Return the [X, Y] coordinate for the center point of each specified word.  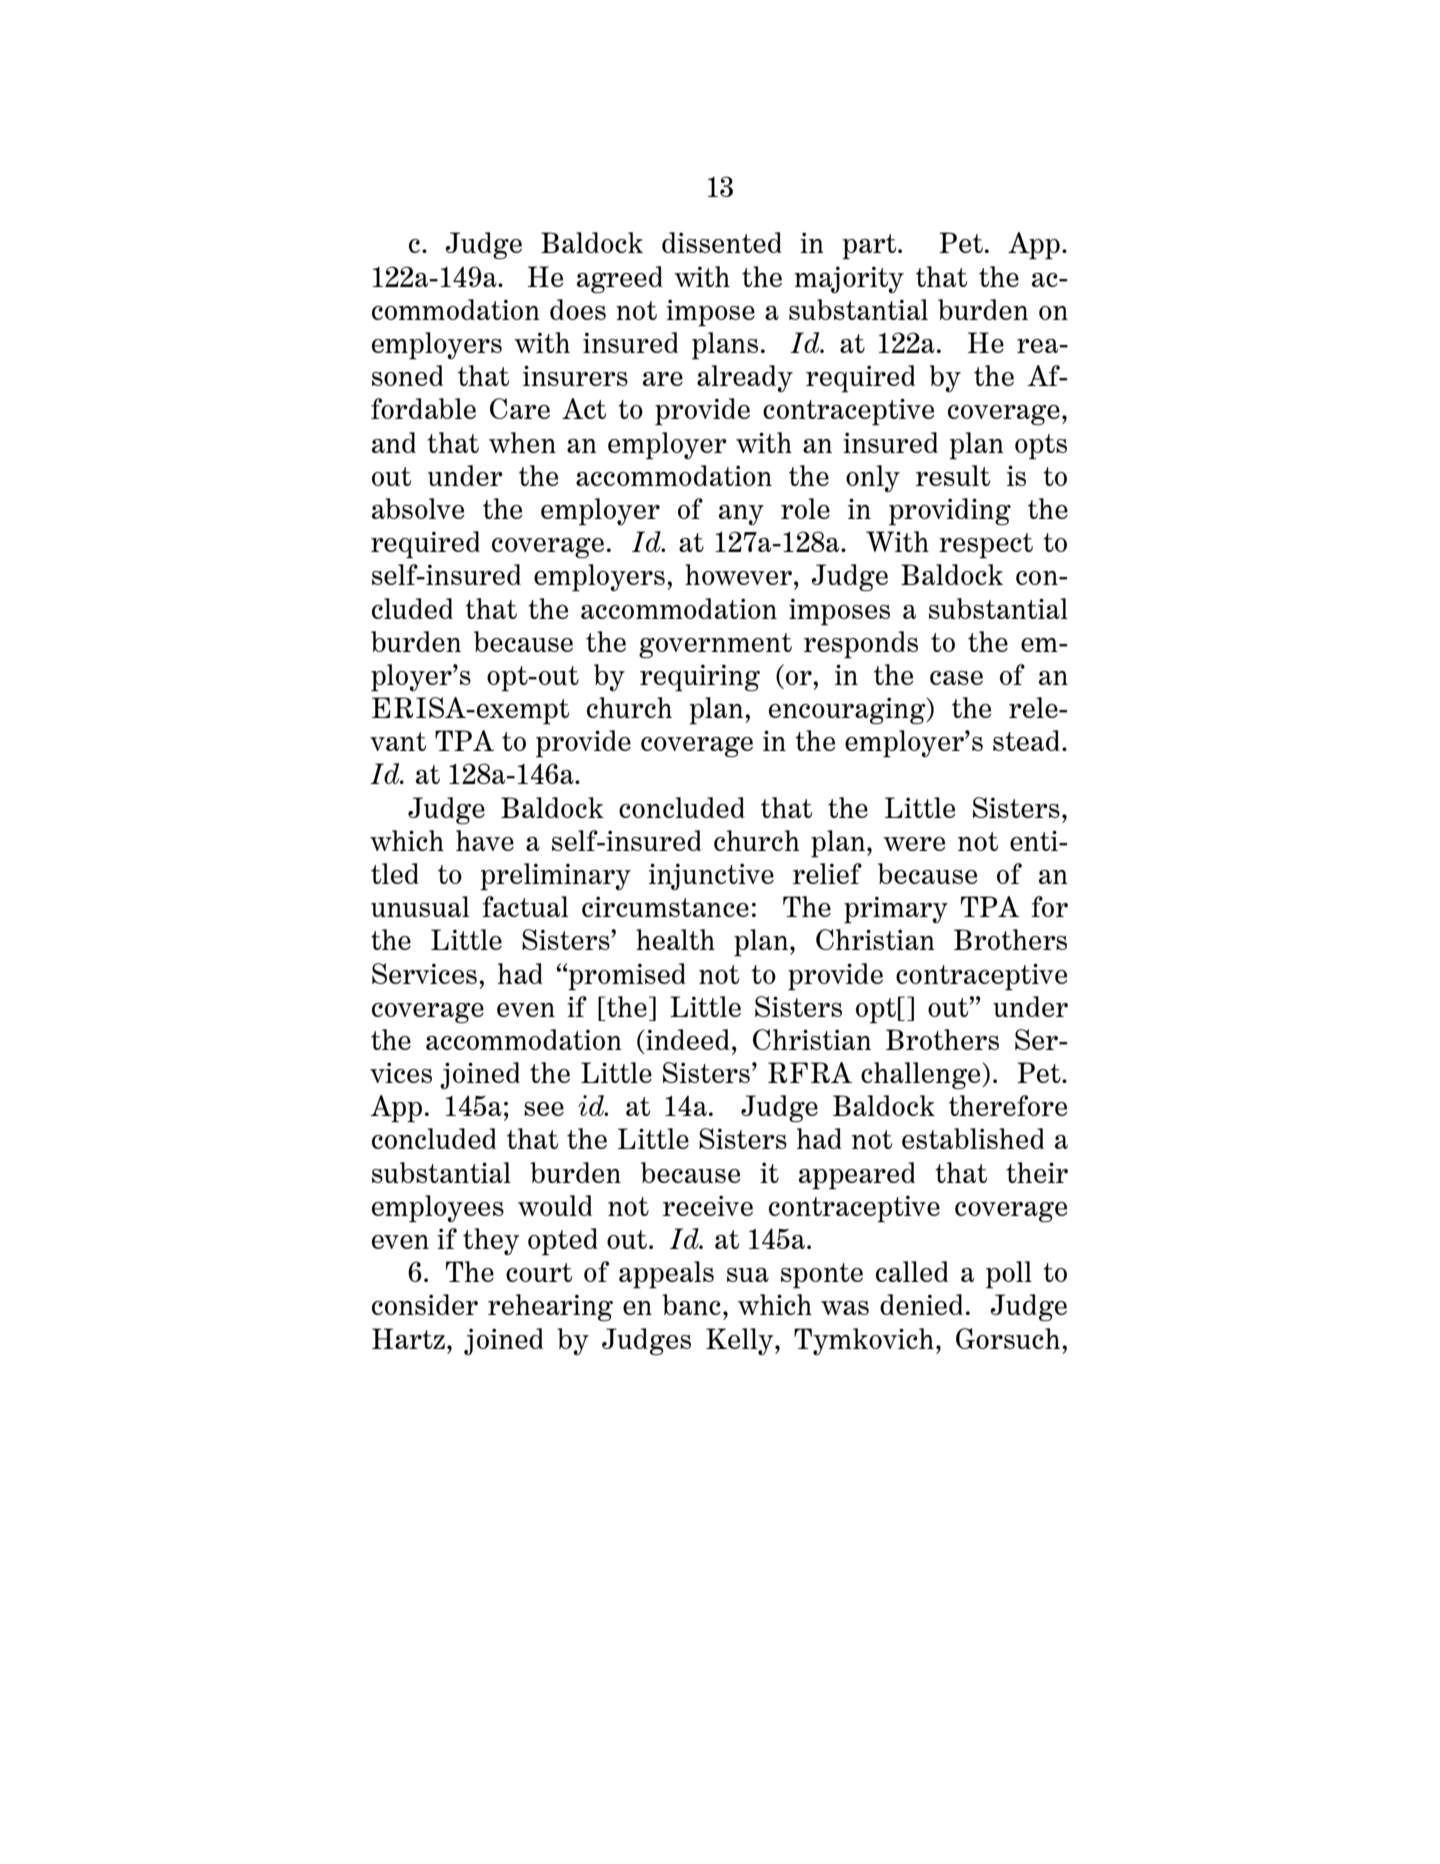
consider [425, 1304]
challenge [922, 1075]
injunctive [711, 876]
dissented [722, 242]
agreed [620, 279]
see [544, 1109]
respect [986, 546]
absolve [418, 508]
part [870, 247]
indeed [687, 1039]
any [741, 515]
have [485, 840]
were [914, 844]
